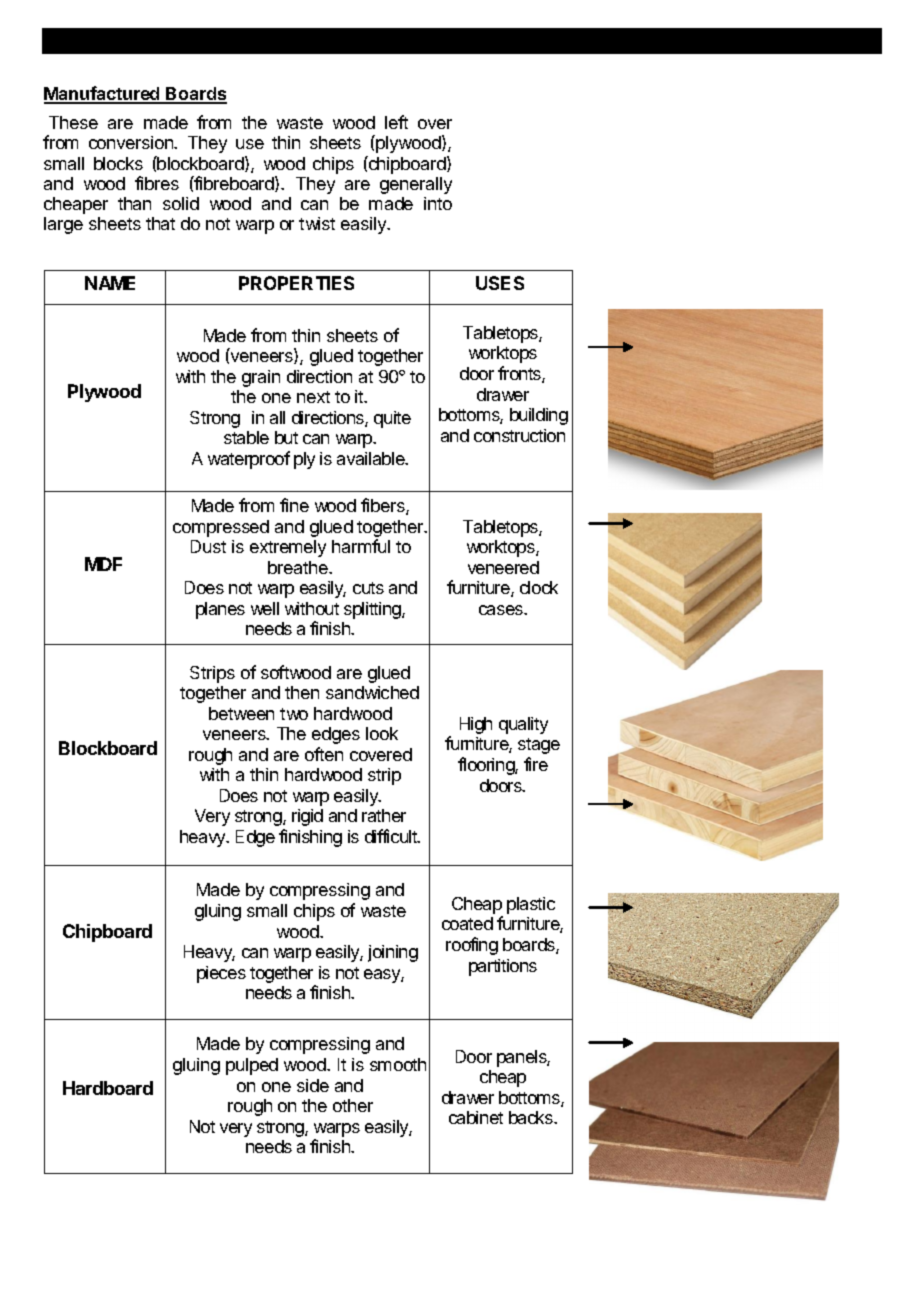 The width and height of the screenshot is (924, 1308). What do you see at coordinates (313, 397) in the screenshot?
I see `next` at bounding box center [313, 397].
